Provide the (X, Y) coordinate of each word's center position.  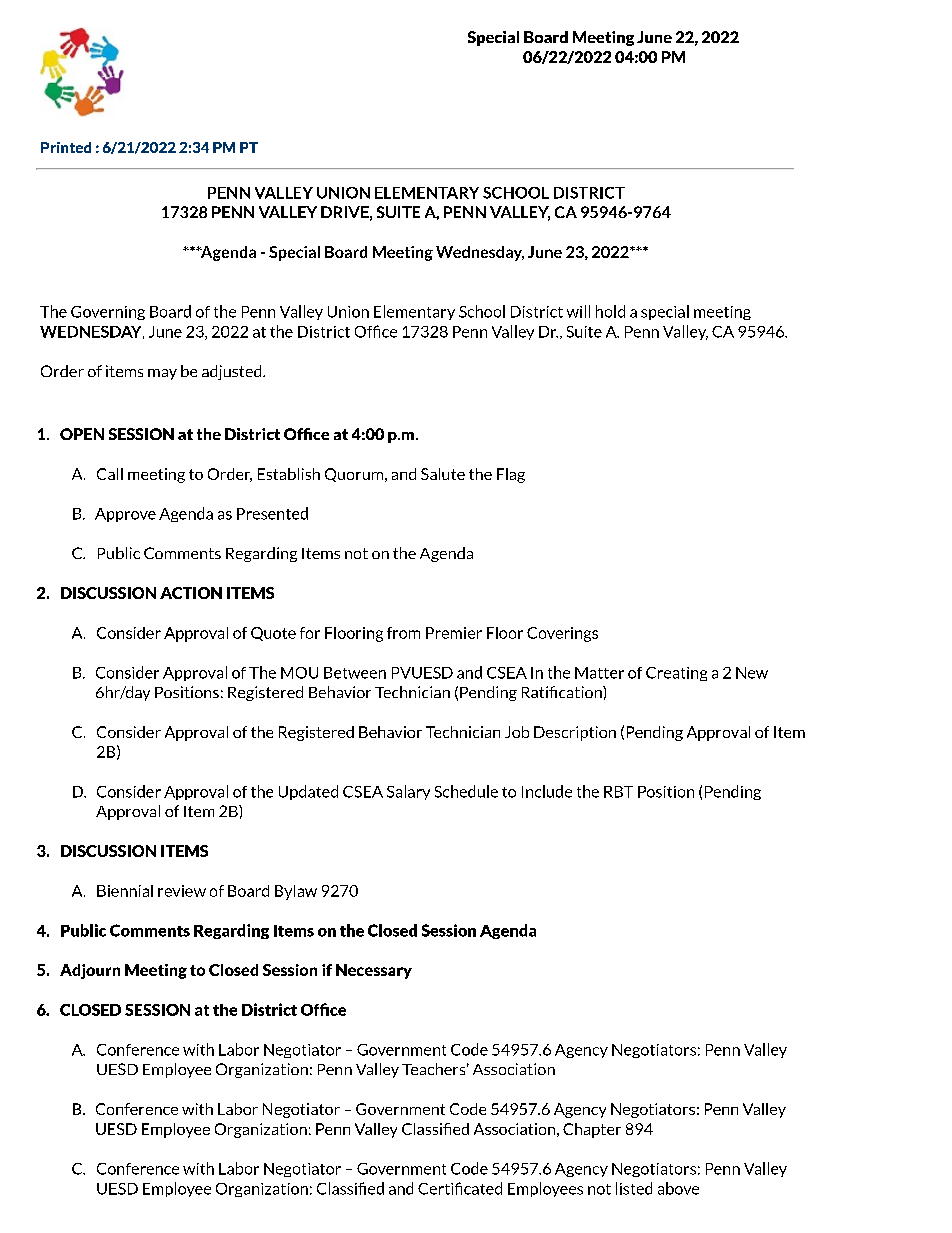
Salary (408, 792)
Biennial (125, 891)
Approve (125, 515)
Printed (66, 147)
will (578, 311)
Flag (511, 475)
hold (610, 311)
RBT (618, 792)
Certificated (460, 1188)
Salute (443, 474)
